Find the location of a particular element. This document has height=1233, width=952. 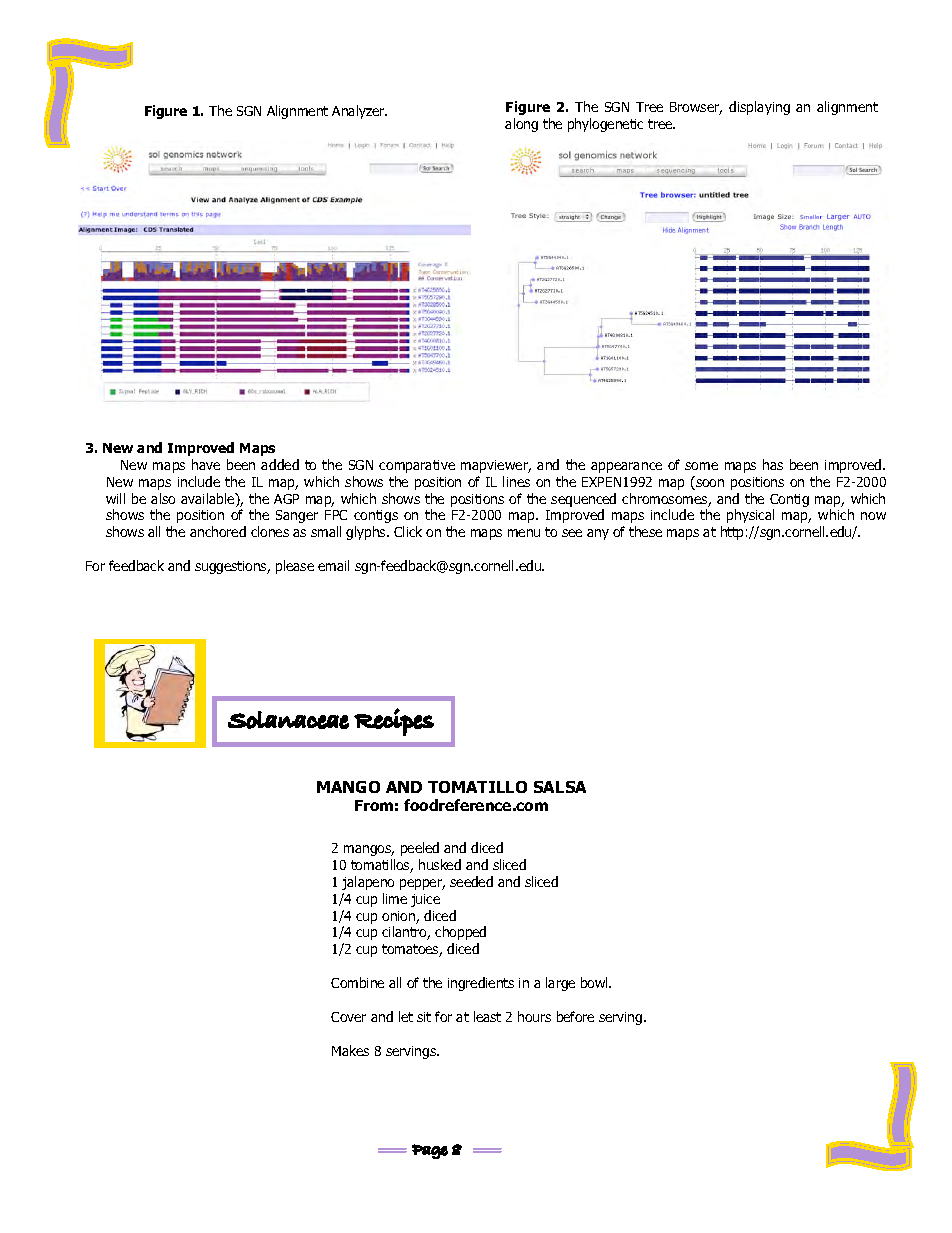

before is located at coordinates (575, 1016).
